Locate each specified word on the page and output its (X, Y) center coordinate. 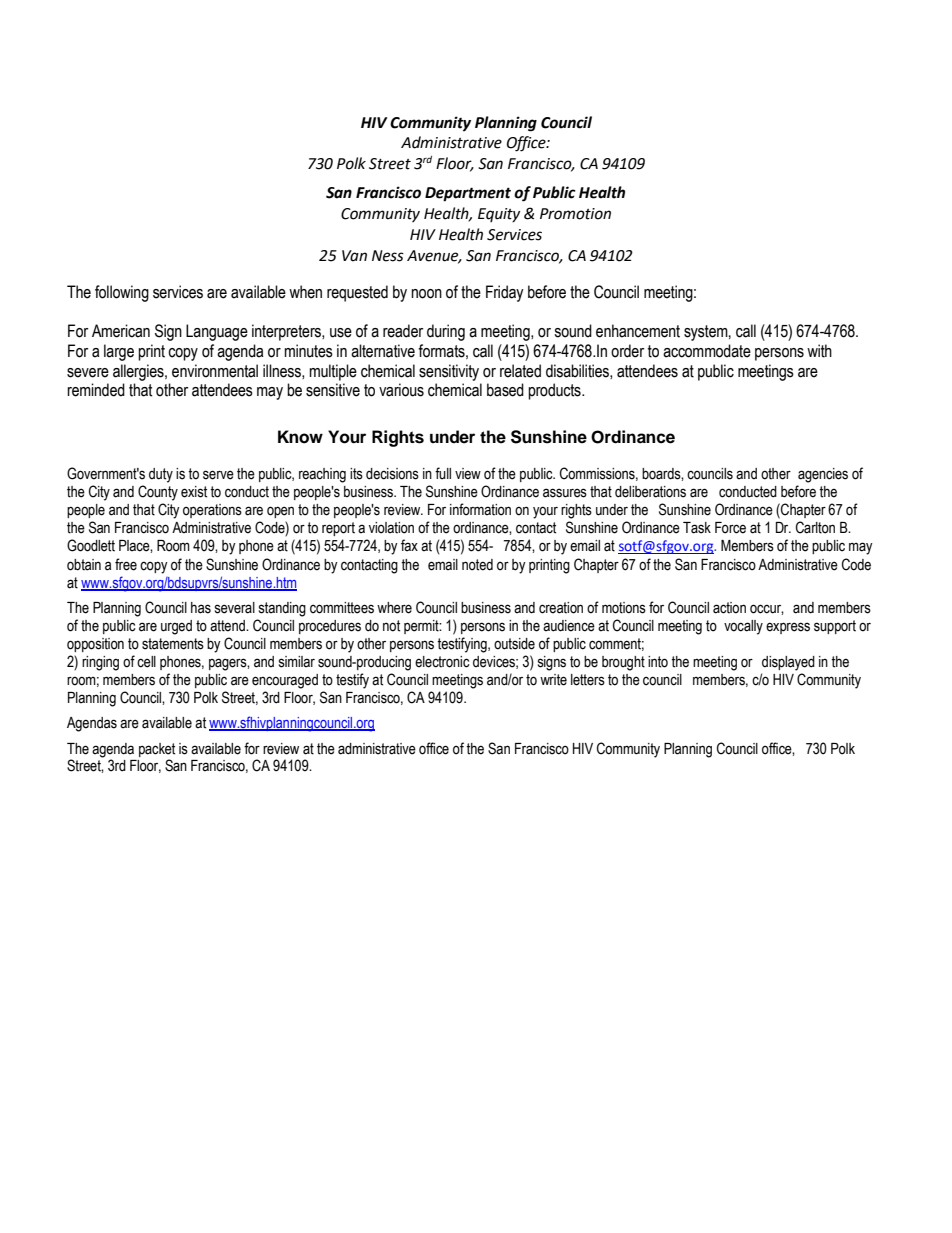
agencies (823, 475)
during (446, 332)
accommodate (707, 351)
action (729, 608)
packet (157, 750)
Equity (499, 215)
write (553, 680)
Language (217, 332)
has (201, 608)
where (394, 608)
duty (161, 475)
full (443, 473)
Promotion (575, 214)
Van (354, 256)
